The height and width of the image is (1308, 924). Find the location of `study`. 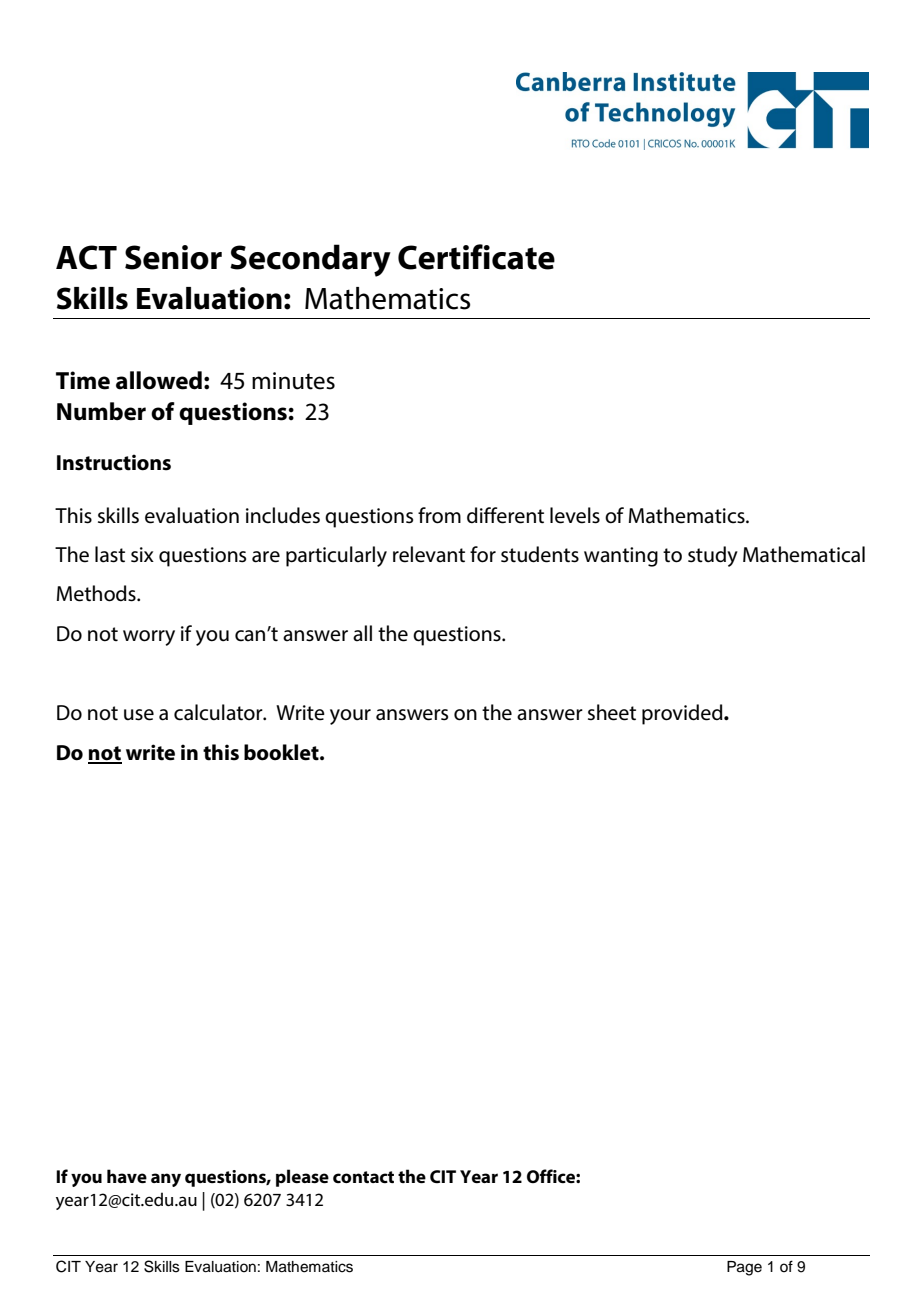

study is located at coordinates (713, 556).
